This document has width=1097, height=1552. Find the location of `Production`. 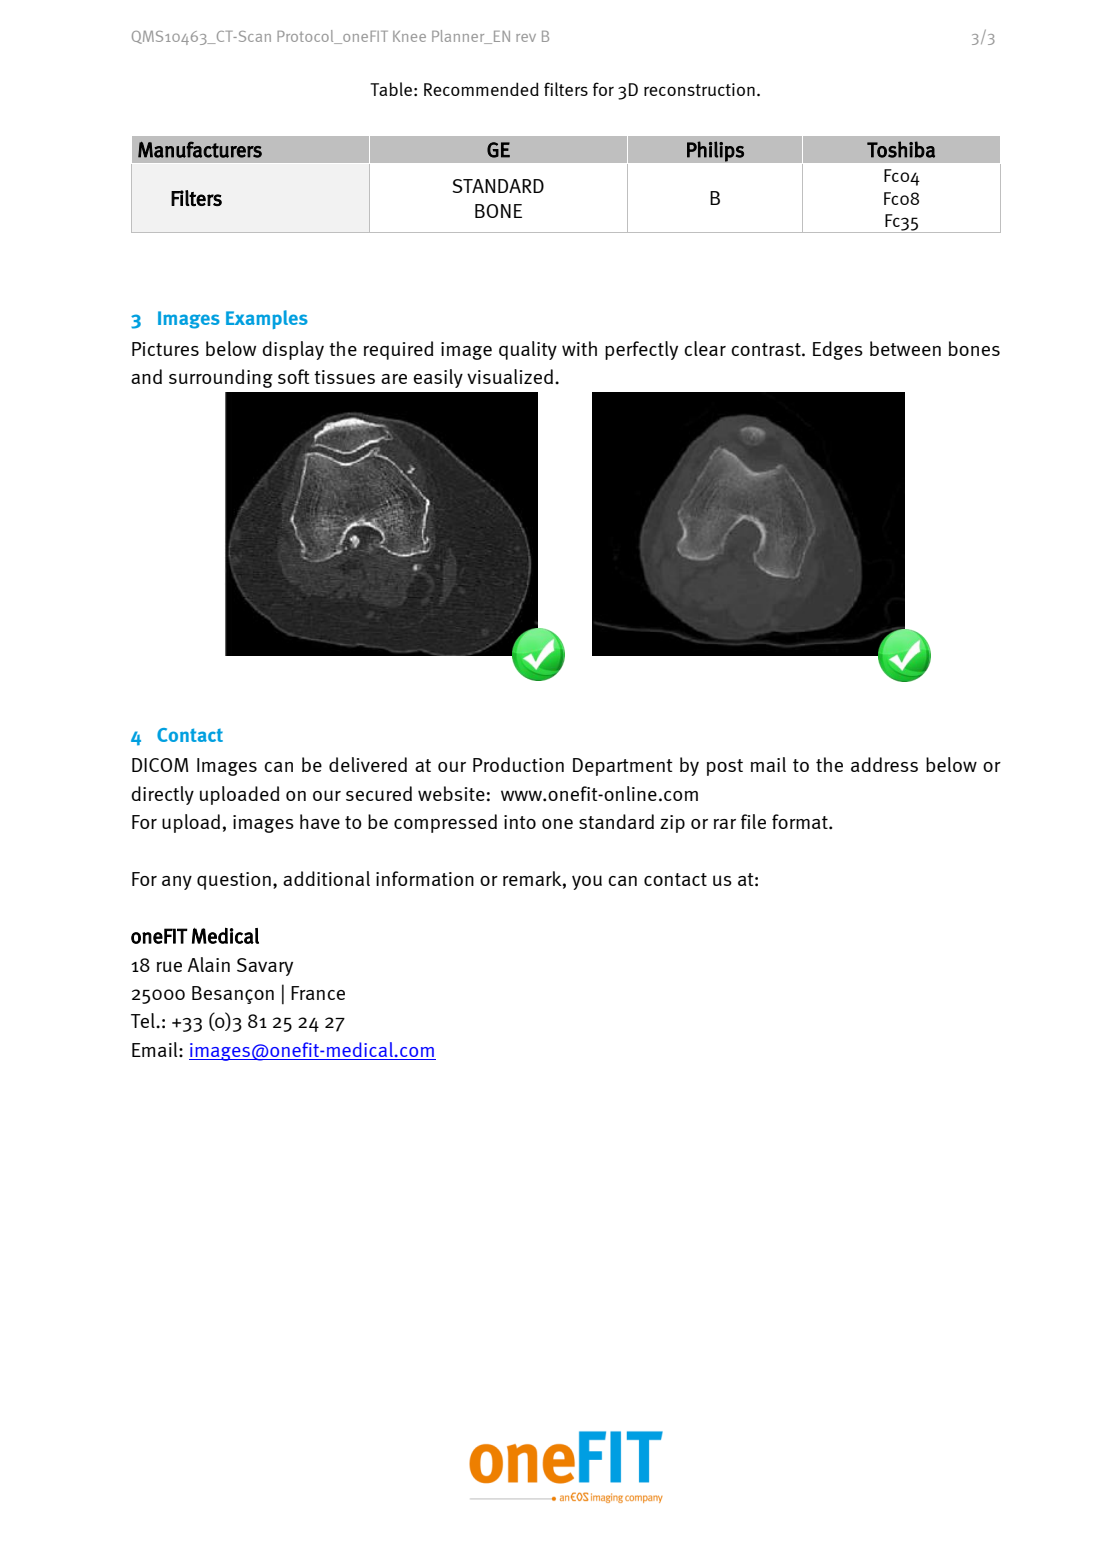

Production is located at coordinates (518, 764).
